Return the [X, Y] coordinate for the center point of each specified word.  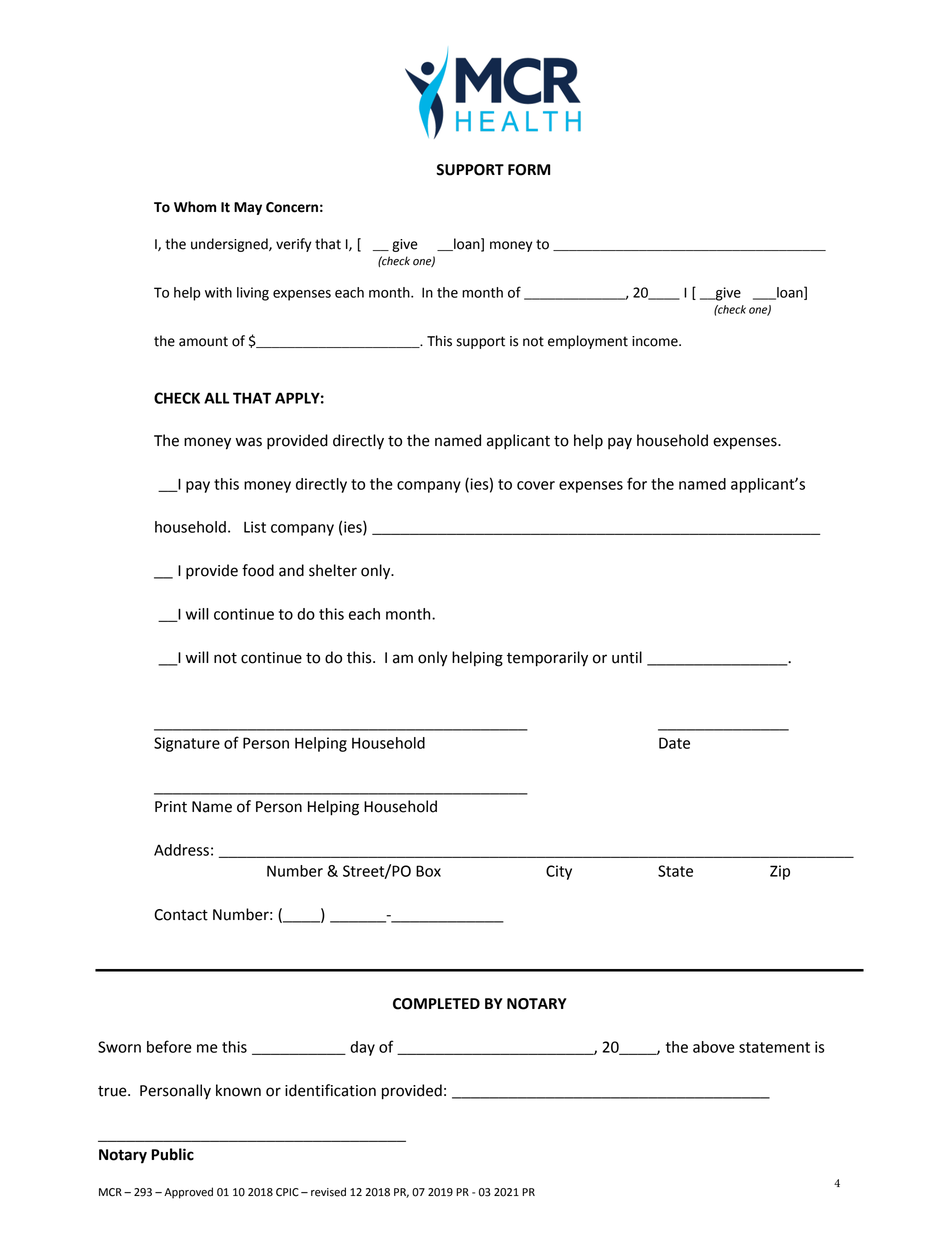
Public [172, 1154]
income [656, 341]
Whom [195, 207]
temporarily [547, 659]
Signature [187, 744]
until [627, 657]
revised [328, 1192]
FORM [529, 170]
